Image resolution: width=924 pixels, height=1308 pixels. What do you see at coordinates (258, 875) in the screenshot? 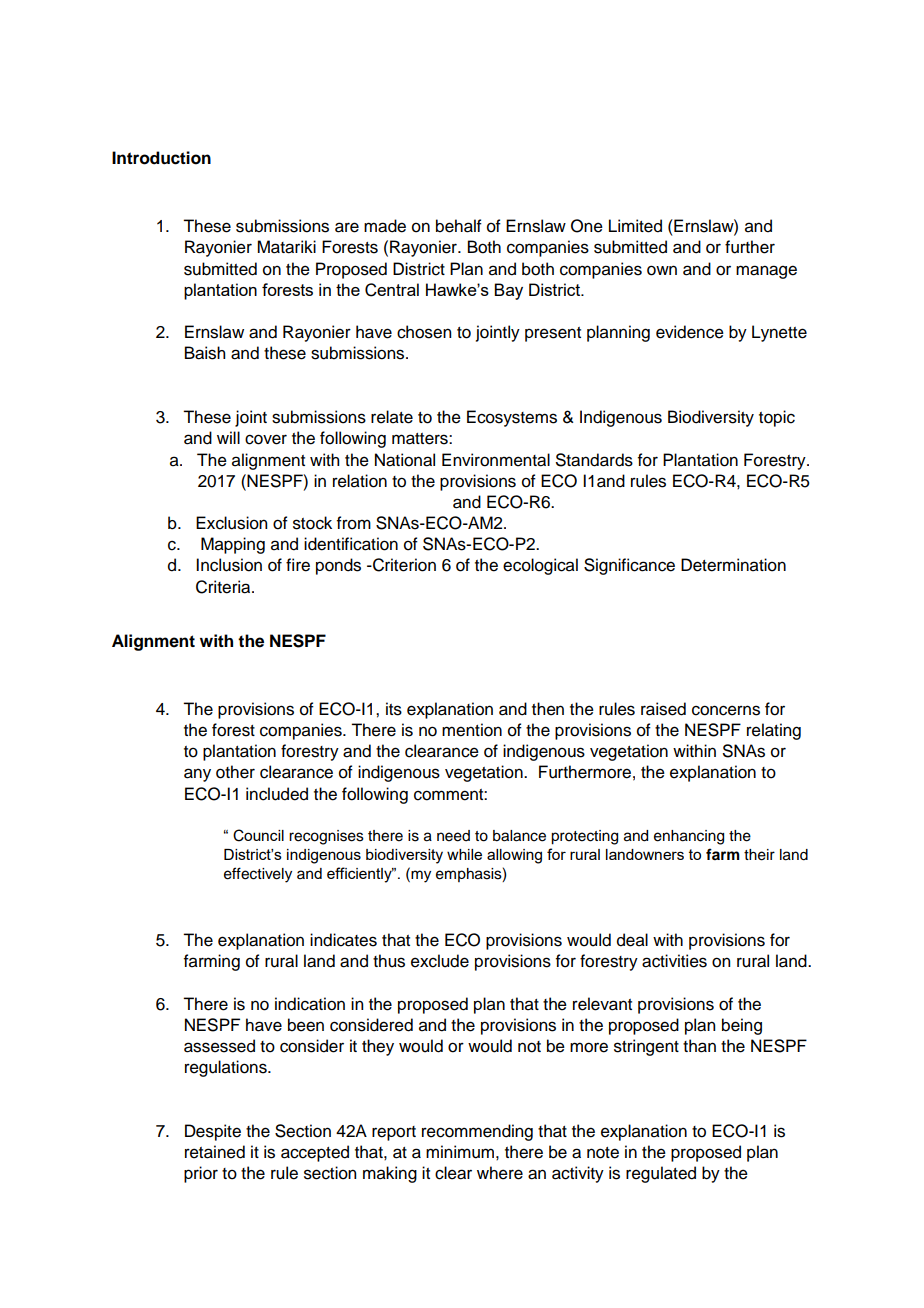
I see `effectively` at bounding box center [258, 875].
